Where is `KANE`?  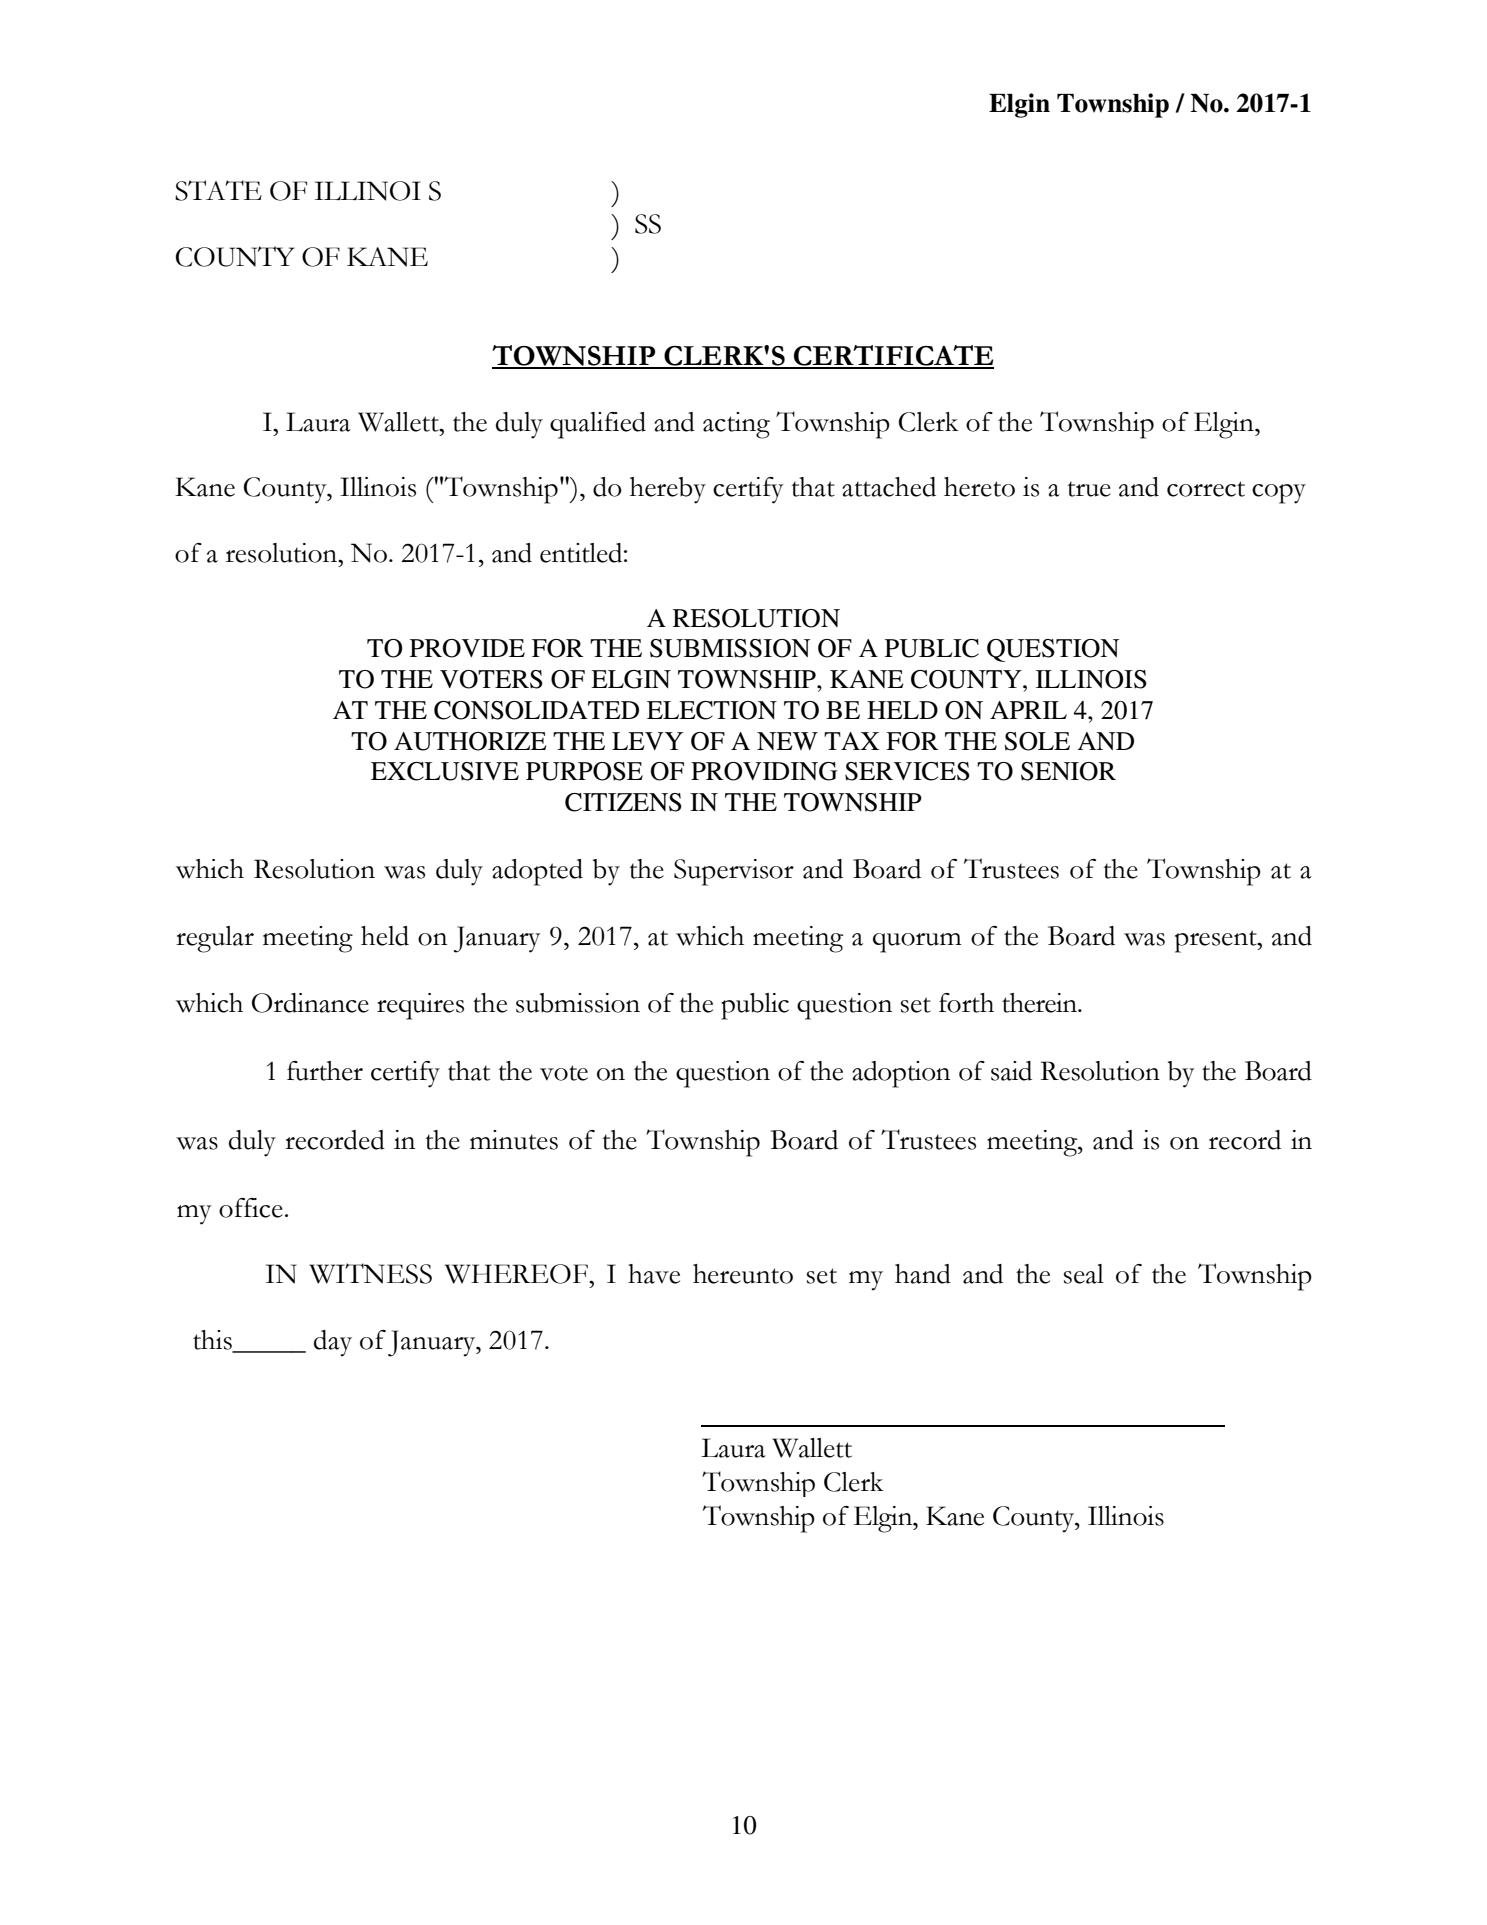 KANE is located at coordinates (866, 679).
